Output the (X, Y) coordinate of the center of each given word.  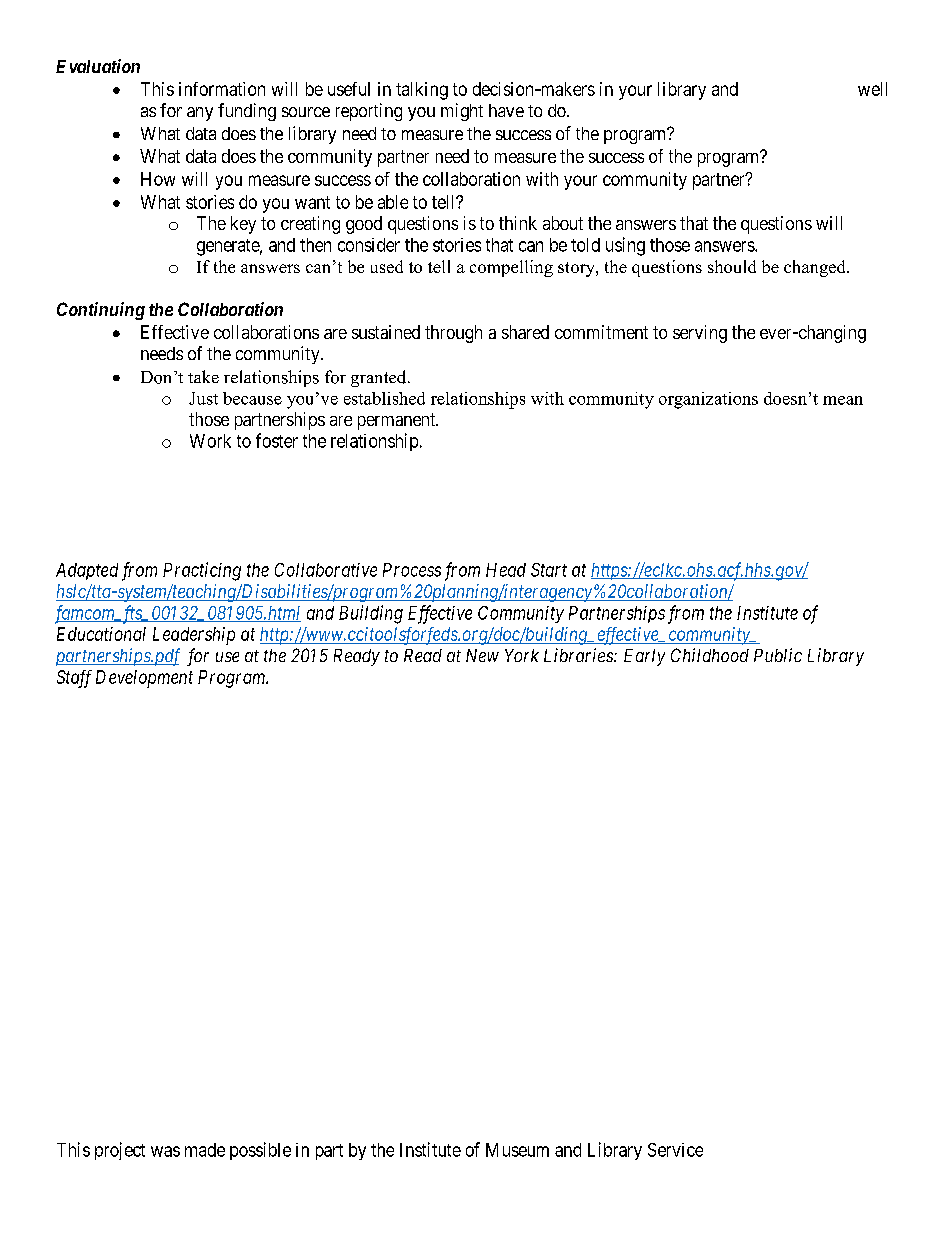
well (872, 89)
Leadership (194, 636)
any (200, 114)
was (165, 1151)
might (462, 112)
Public (778, 655)
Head (506, 570)
